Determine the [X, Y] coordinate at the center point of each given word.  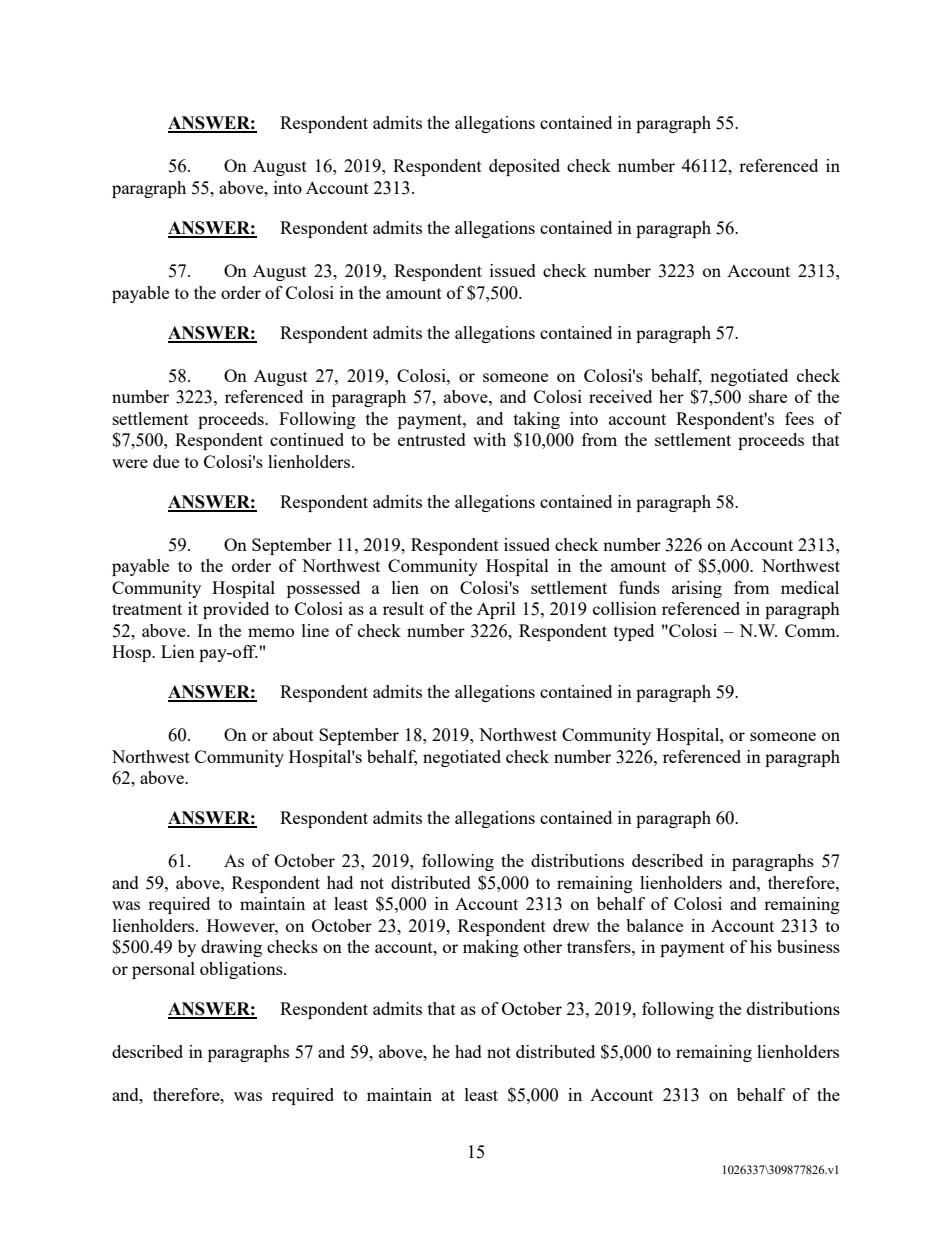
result [403, 608]
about [293, 734]
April [496, 610]
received [620, 396]
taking [537, 420]
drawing [231, 948]
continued [307, 439]
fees [799, 418]
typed [634, 632]
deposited [524, 167]
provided [236, 610]
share [768, 396]
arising [697, 589]
